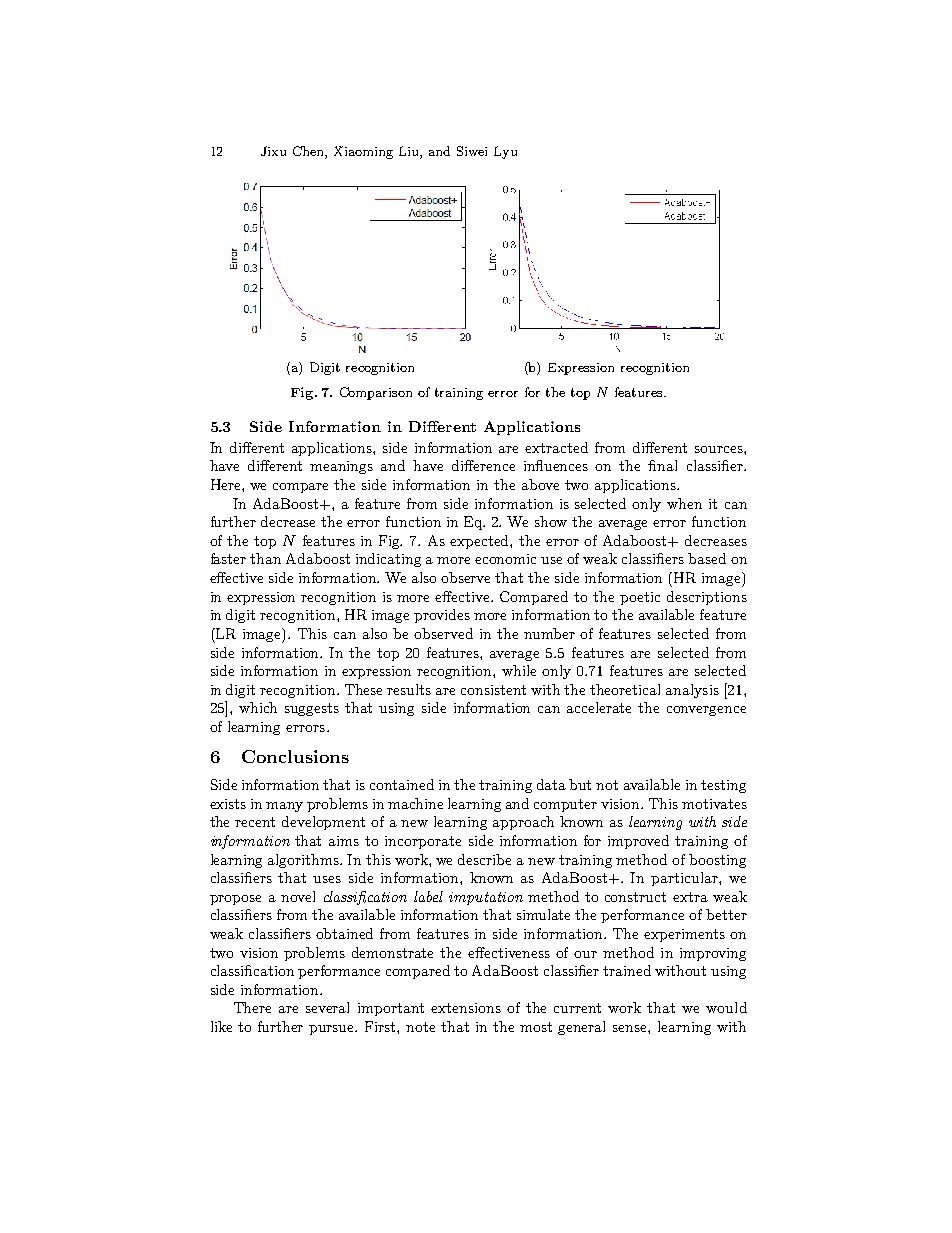 The height and width of the page is (1233, 952). I want to click on Comparison, so click(376, 393).
